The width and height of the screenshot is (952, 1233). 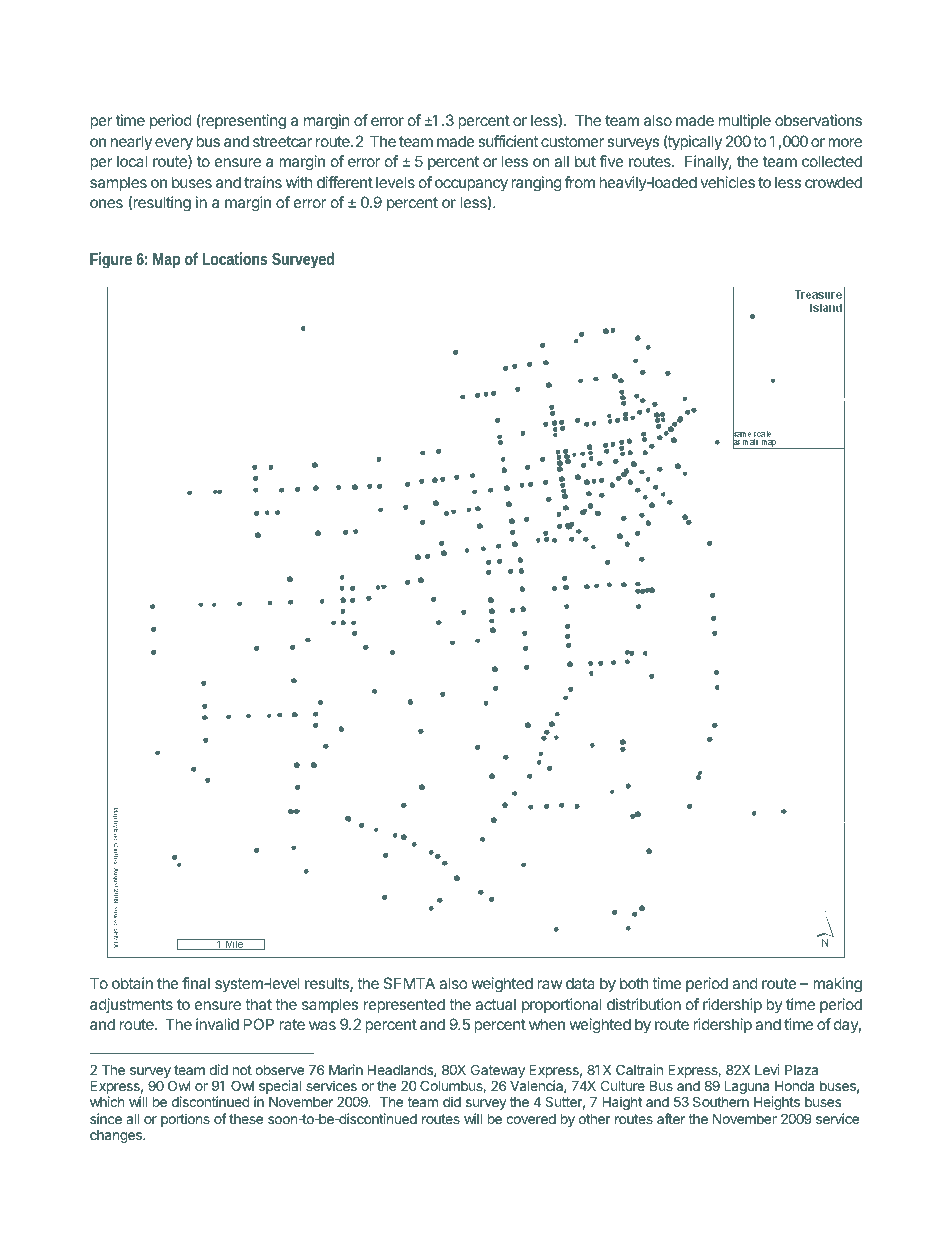 What do you see at coordinates (580, 983) in the screenshot?
I see `data` at bounding box center [580, 983].
